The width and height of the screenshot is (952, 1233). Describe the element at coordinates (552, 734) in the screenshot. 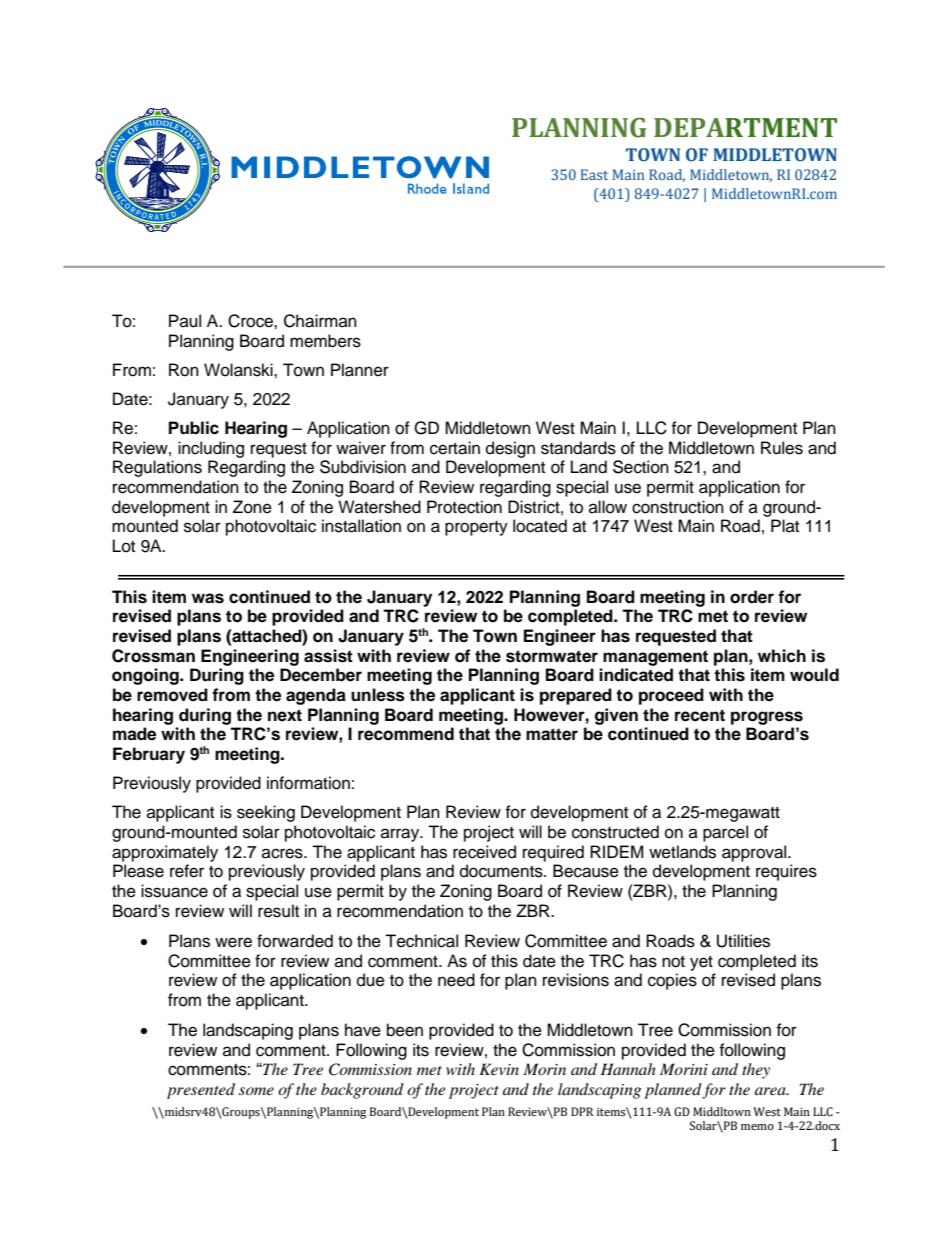

I see `matter` at that location.
